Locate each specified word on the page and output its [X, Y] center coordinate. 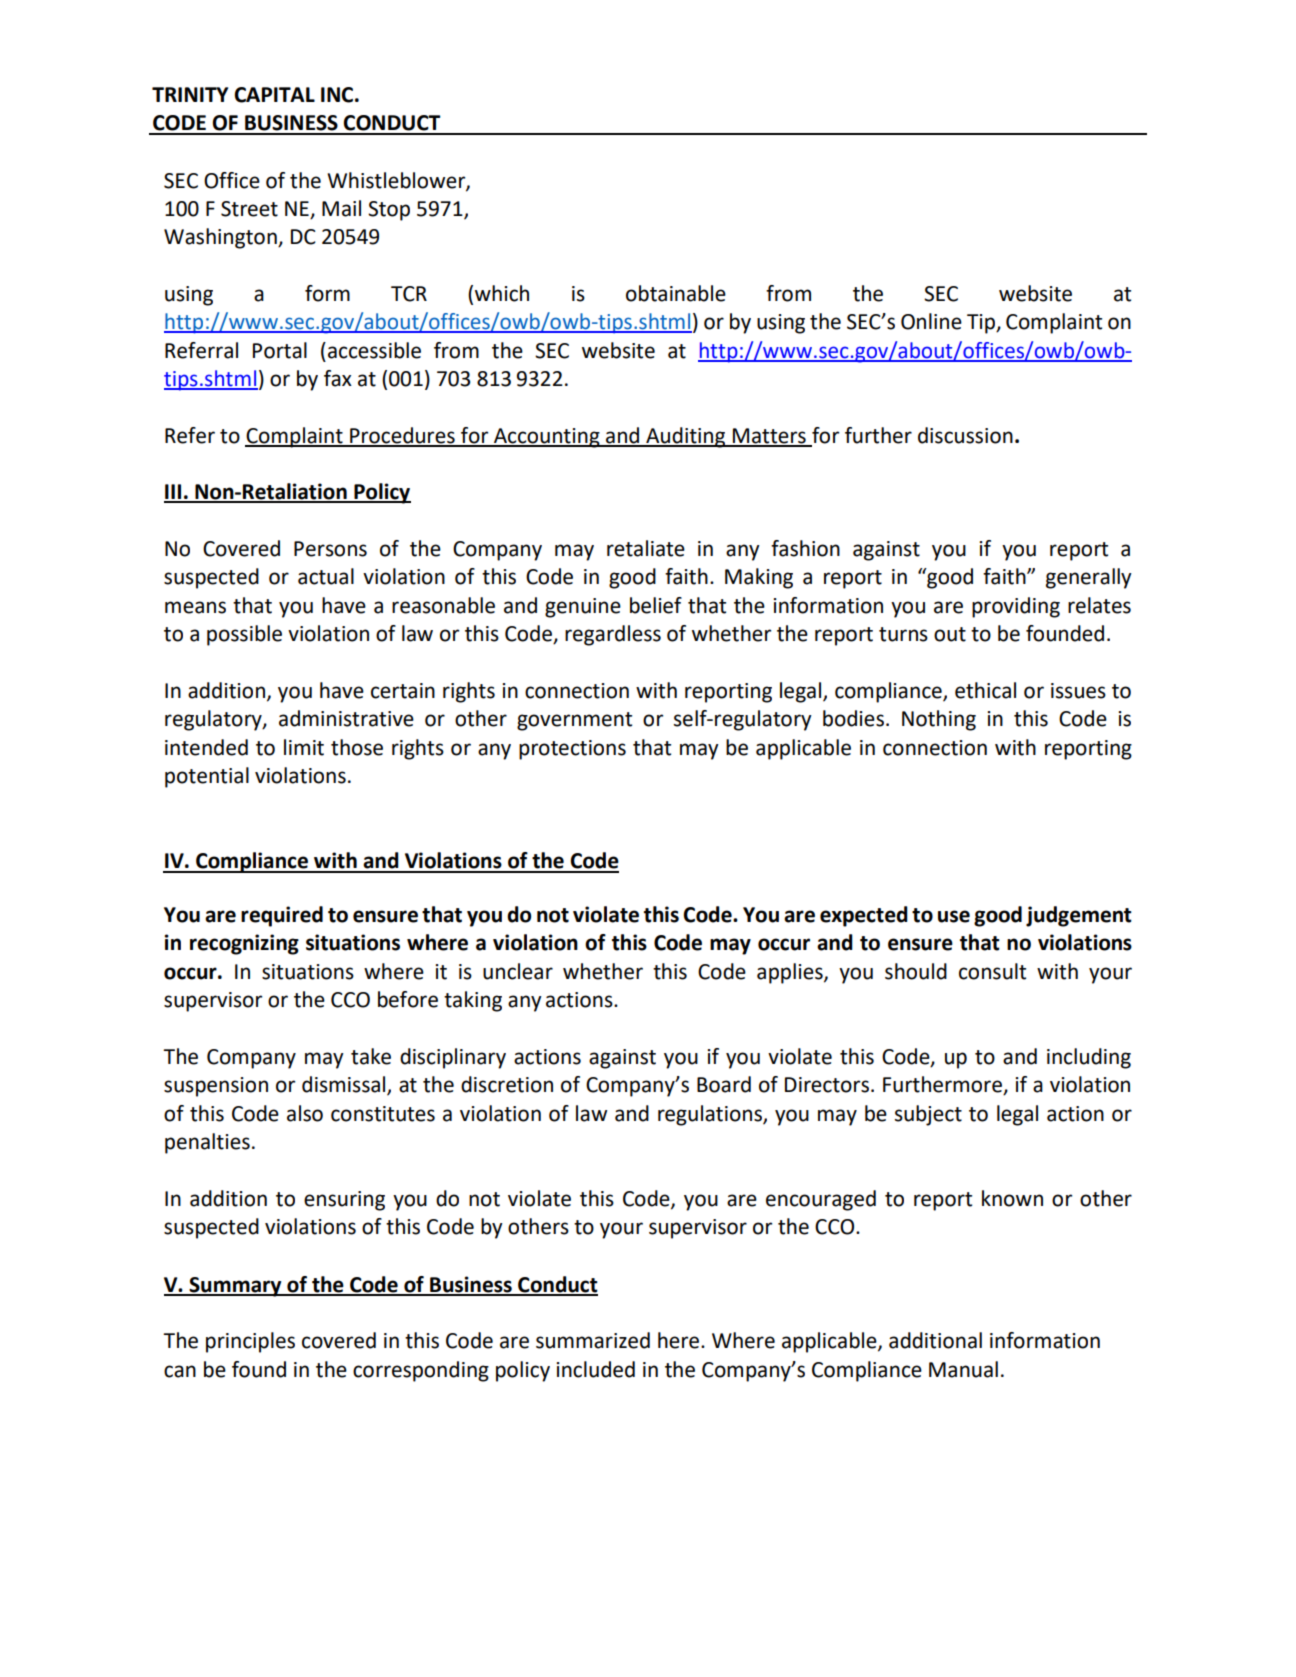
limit [304, 747]
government [574, 721]
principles [250, 1342]
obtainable [676, 293]
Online [931, 321]
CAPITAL [274, 95]
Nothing [939, 720]
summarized [593, 1340]
